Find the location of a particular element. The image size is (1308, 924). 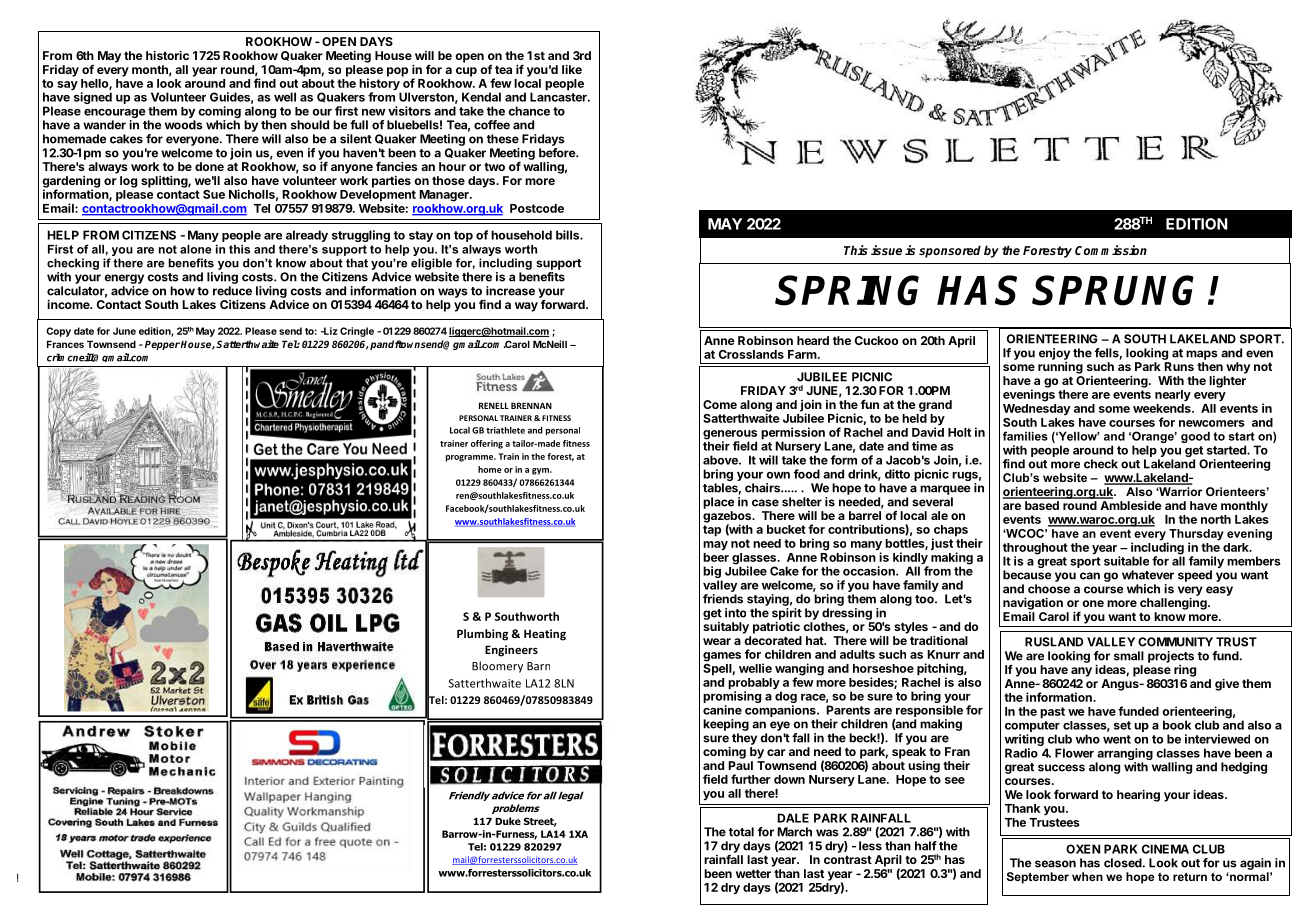

Engineers is located at coordinates (511, 651).
